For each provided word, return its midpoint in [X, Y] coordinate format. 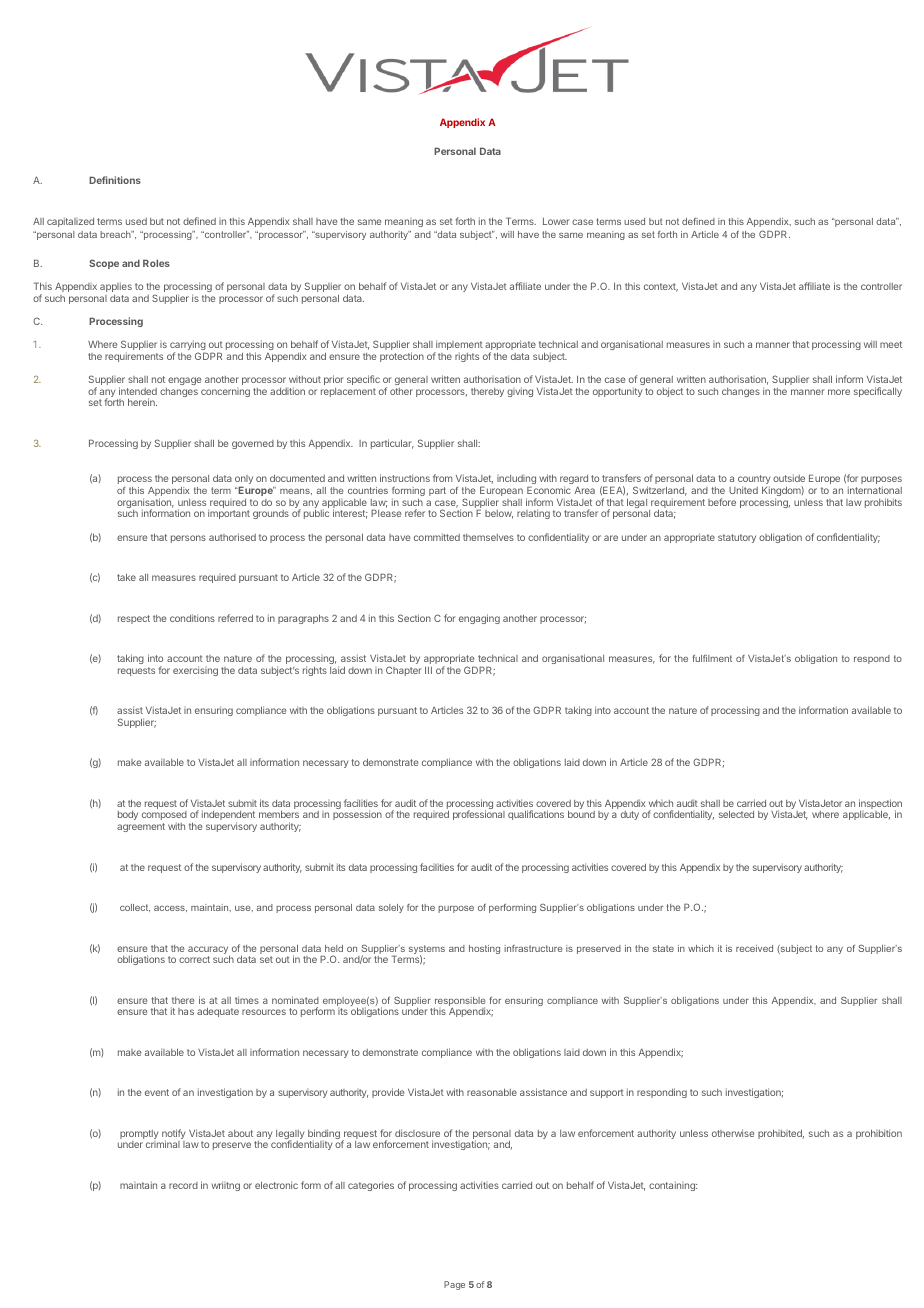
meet [891, 344]
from [442, 478]
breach [116, 234]
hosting [484, 949]
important [229, 514]
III [428, 670]
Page [454, 1285]
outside [789, 478]
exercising [195, 671]
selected [736, 814]
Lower [556, 221]
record [183, 1185]
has [186, 1011]
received [754, 948]
